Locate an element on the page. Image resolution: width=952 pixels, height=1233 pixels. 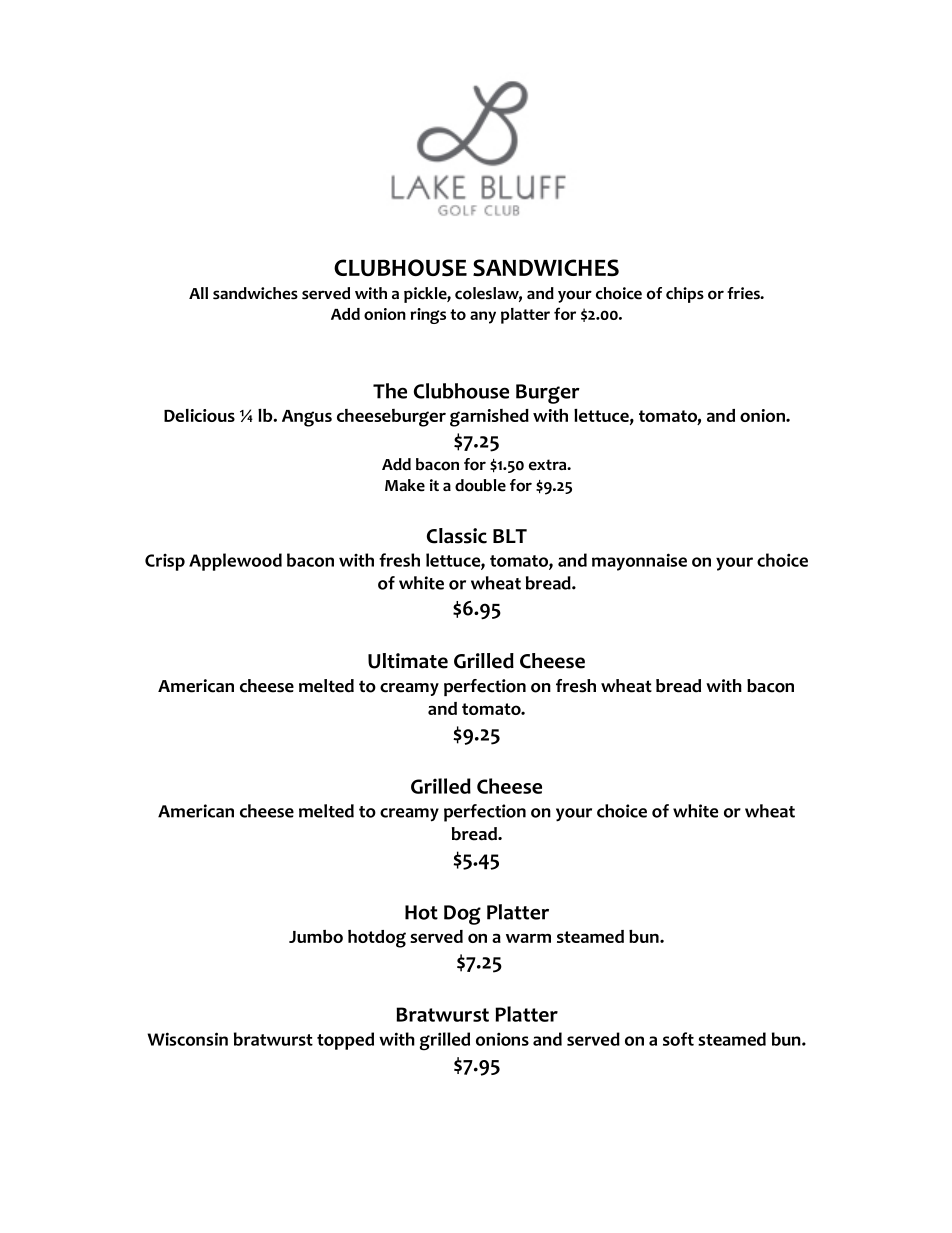
Classic is located at coordinates (457, 536).
